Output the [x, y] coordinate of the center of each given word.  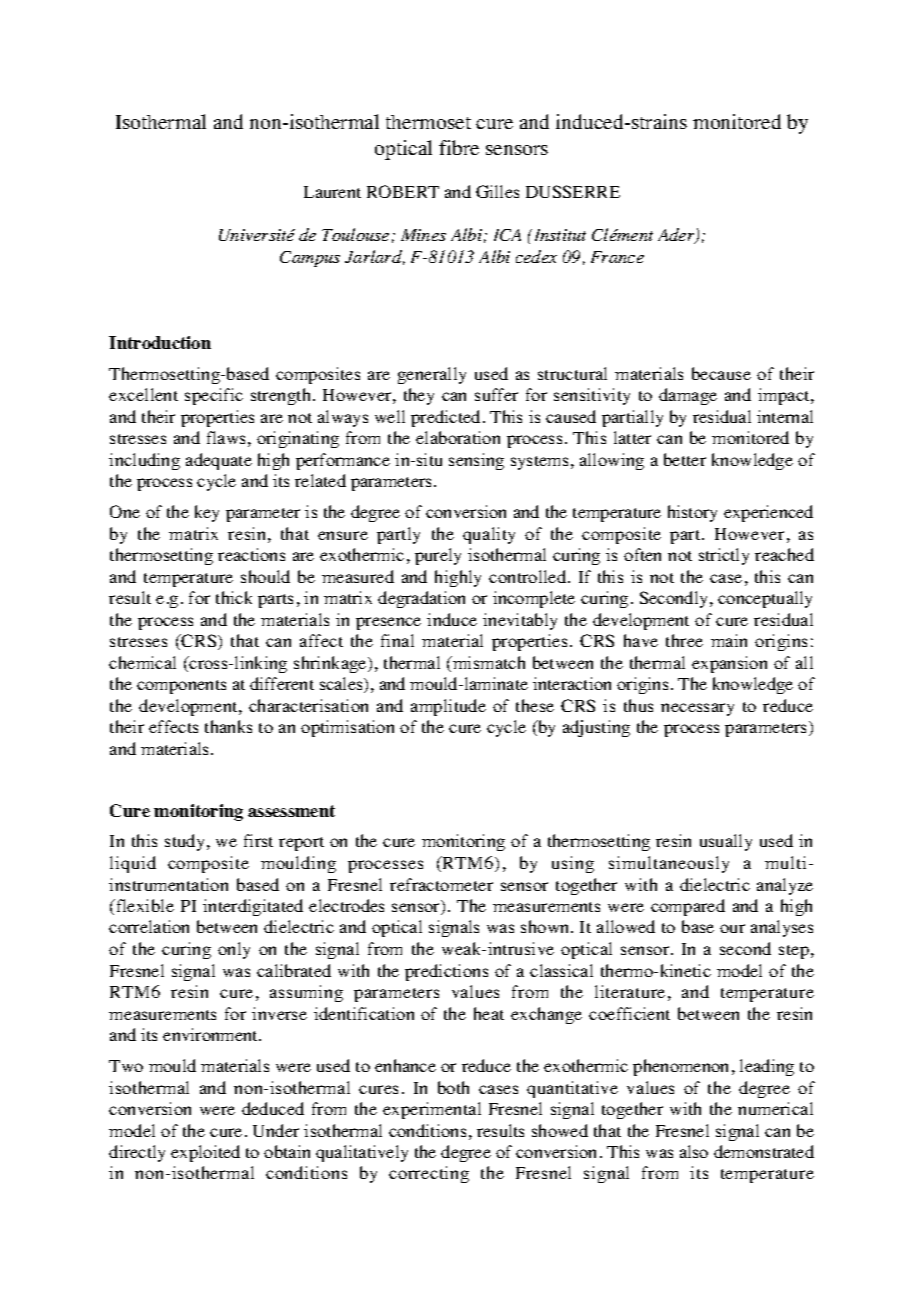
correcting [429, 1174]
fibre [459, 147]
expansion [729, 664]
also [694, 1151]
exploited [205, 1153]
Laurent [332, 192]
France [617, 257]
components [181, 687]
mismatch [488, 662]
